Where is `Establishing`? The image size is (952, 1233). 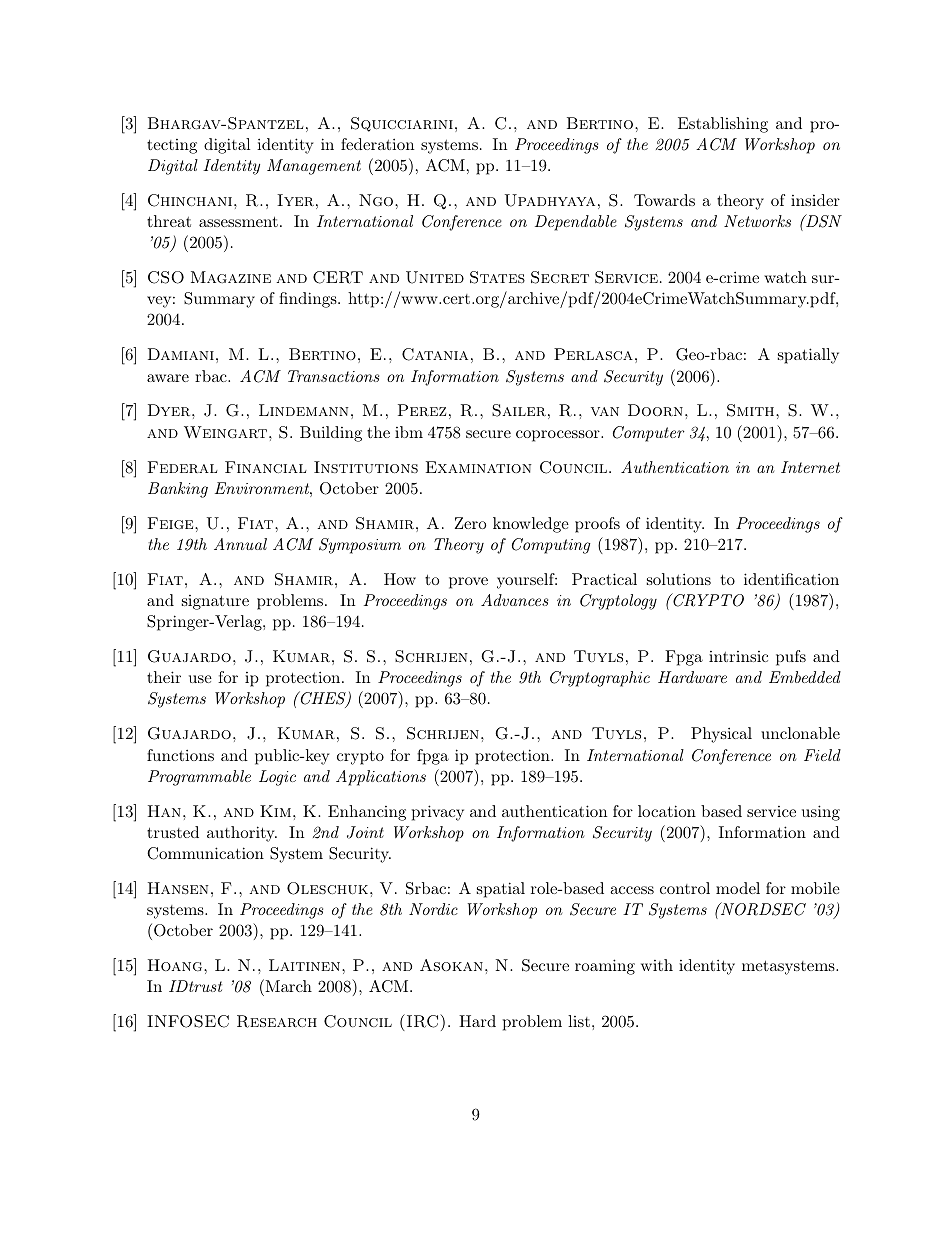
Establishing is located at coordinates (723, 125).
